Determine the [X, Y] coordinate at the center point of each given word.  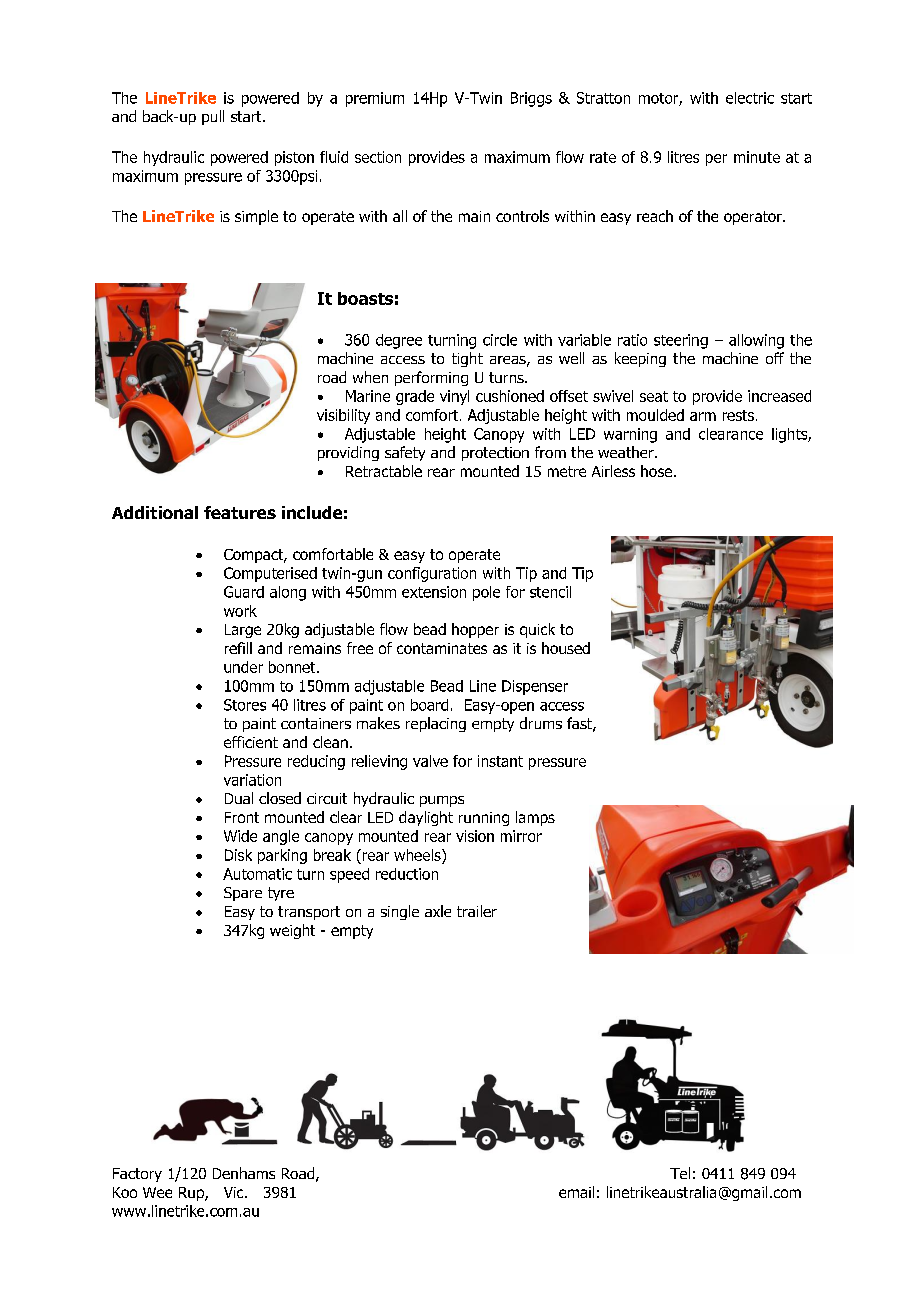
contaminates [442, 648]
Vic [235, 1192]
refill [238, 648]
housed [566, 648]
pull [213, 117]
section [378, 157]
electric [750, 98]
